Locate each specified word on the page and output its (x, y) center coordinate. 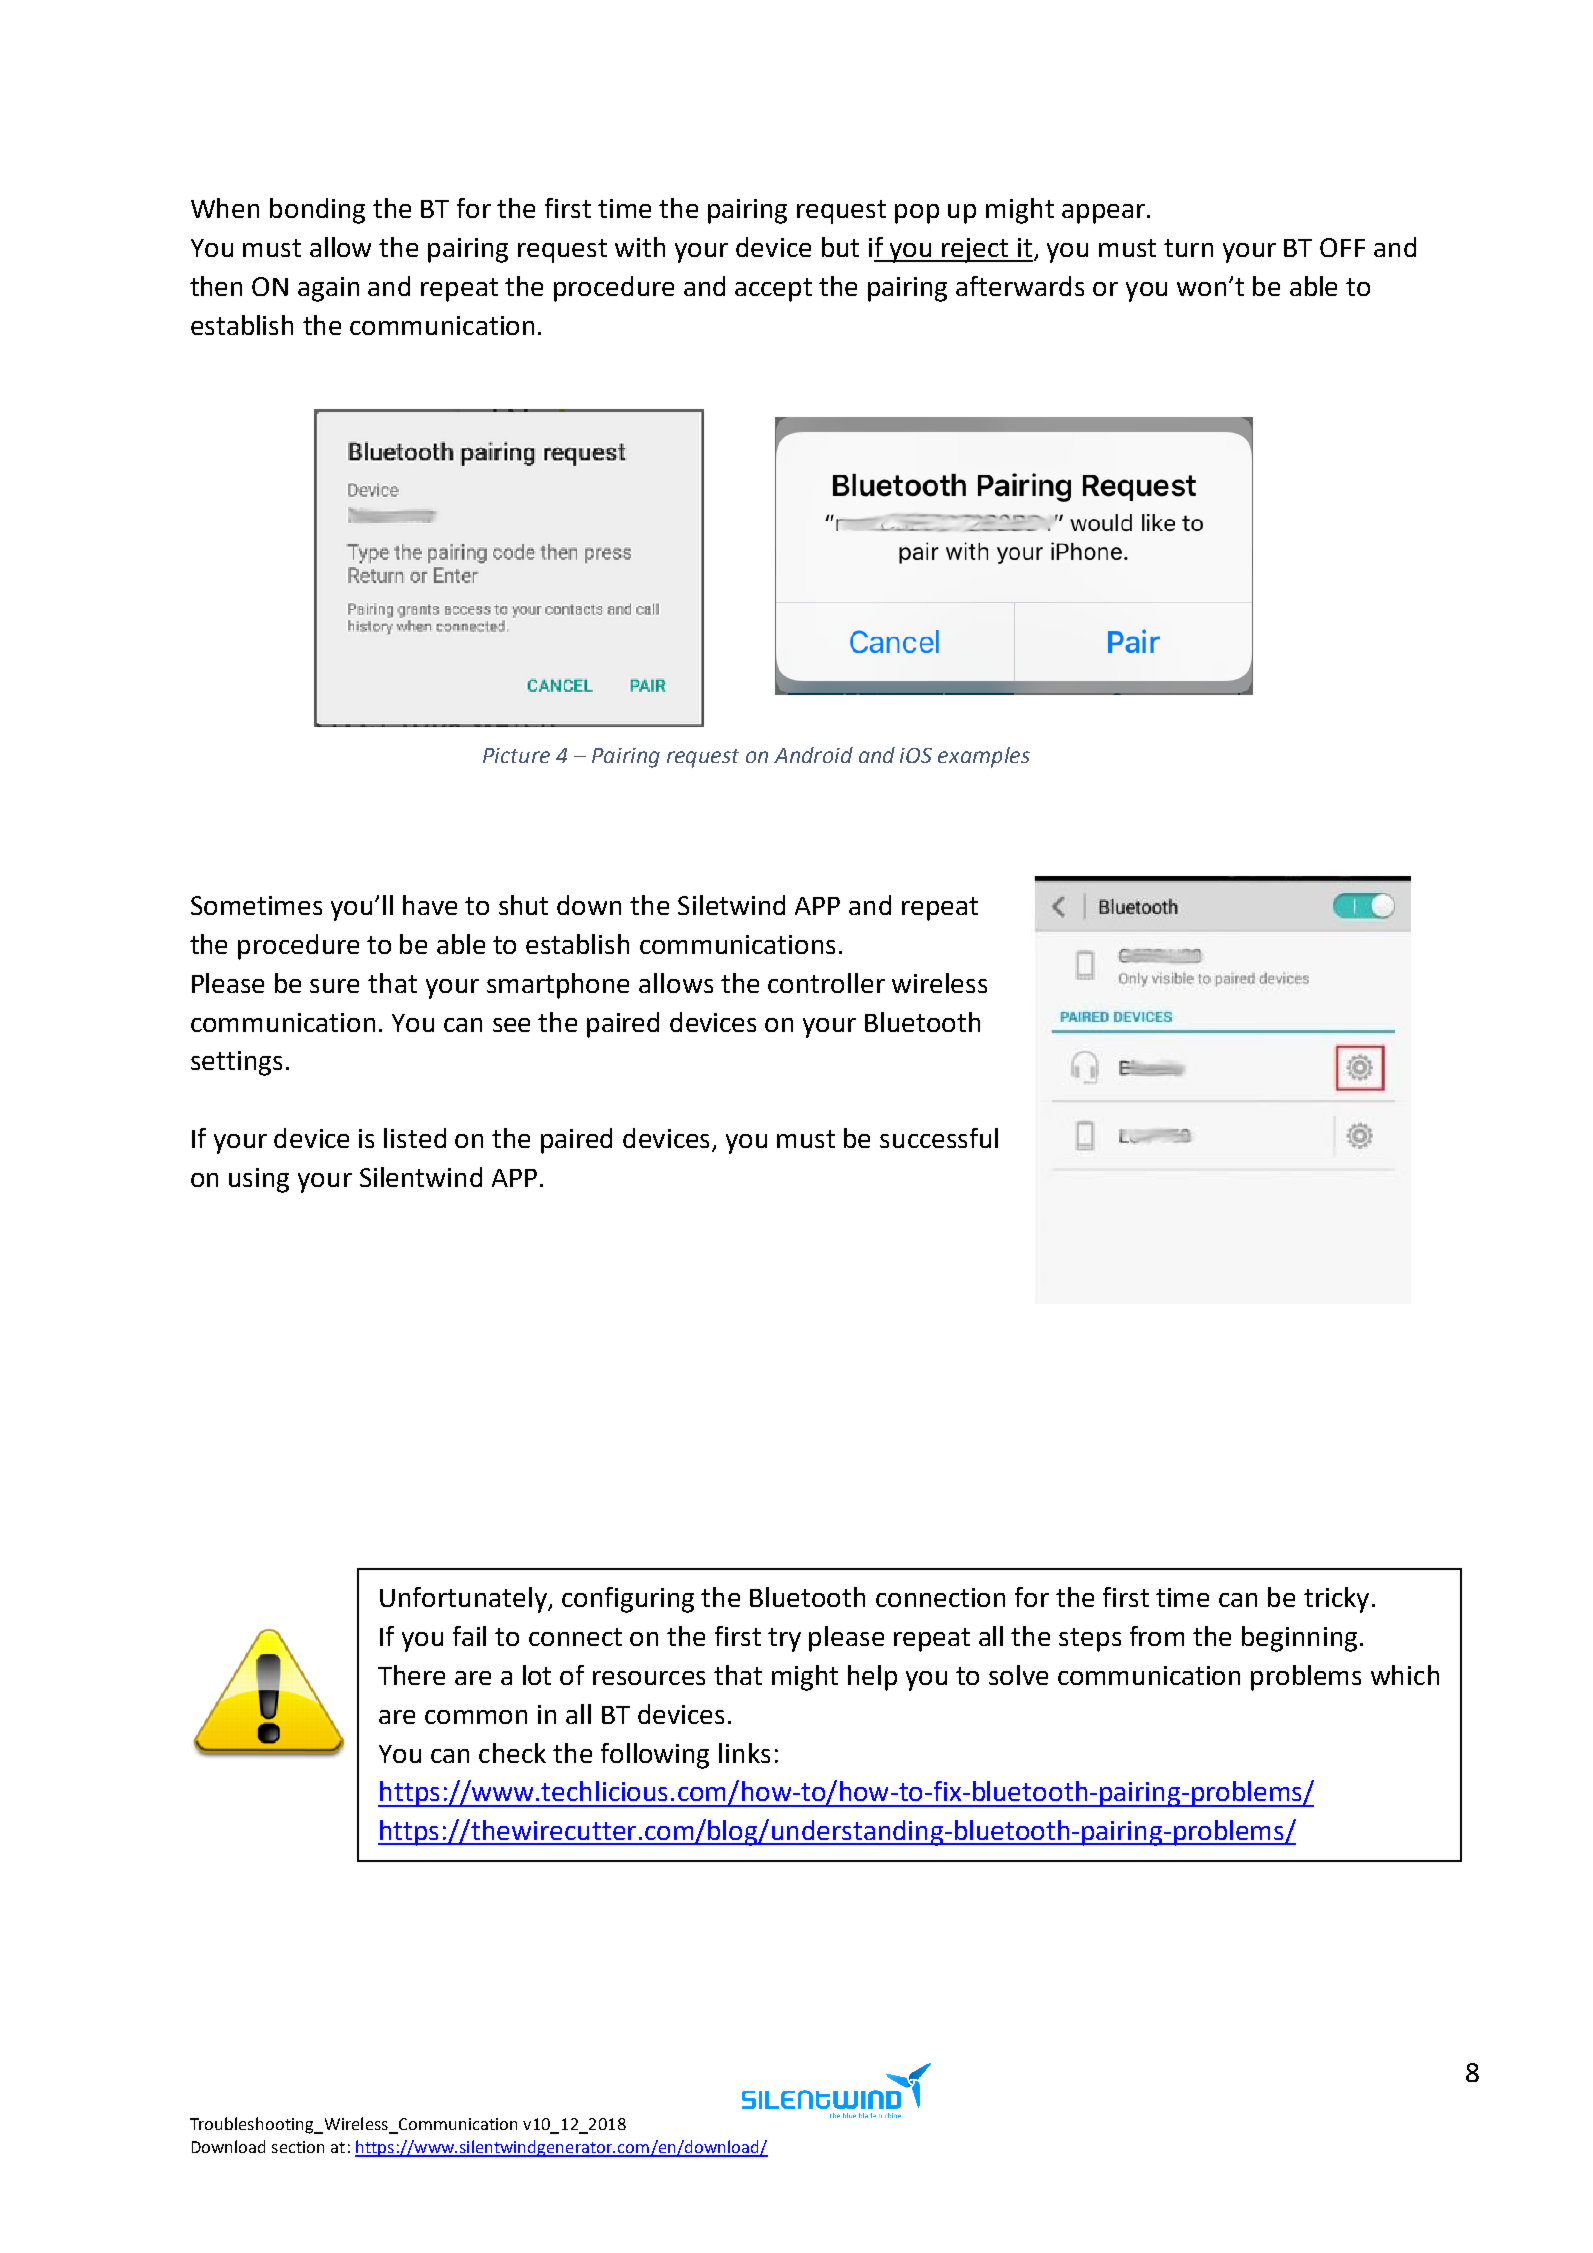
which (1405, 1675)
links (744, 1753)
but (840, 247)
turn (1188, 248)
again (328, 289)
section (298, 2147)
